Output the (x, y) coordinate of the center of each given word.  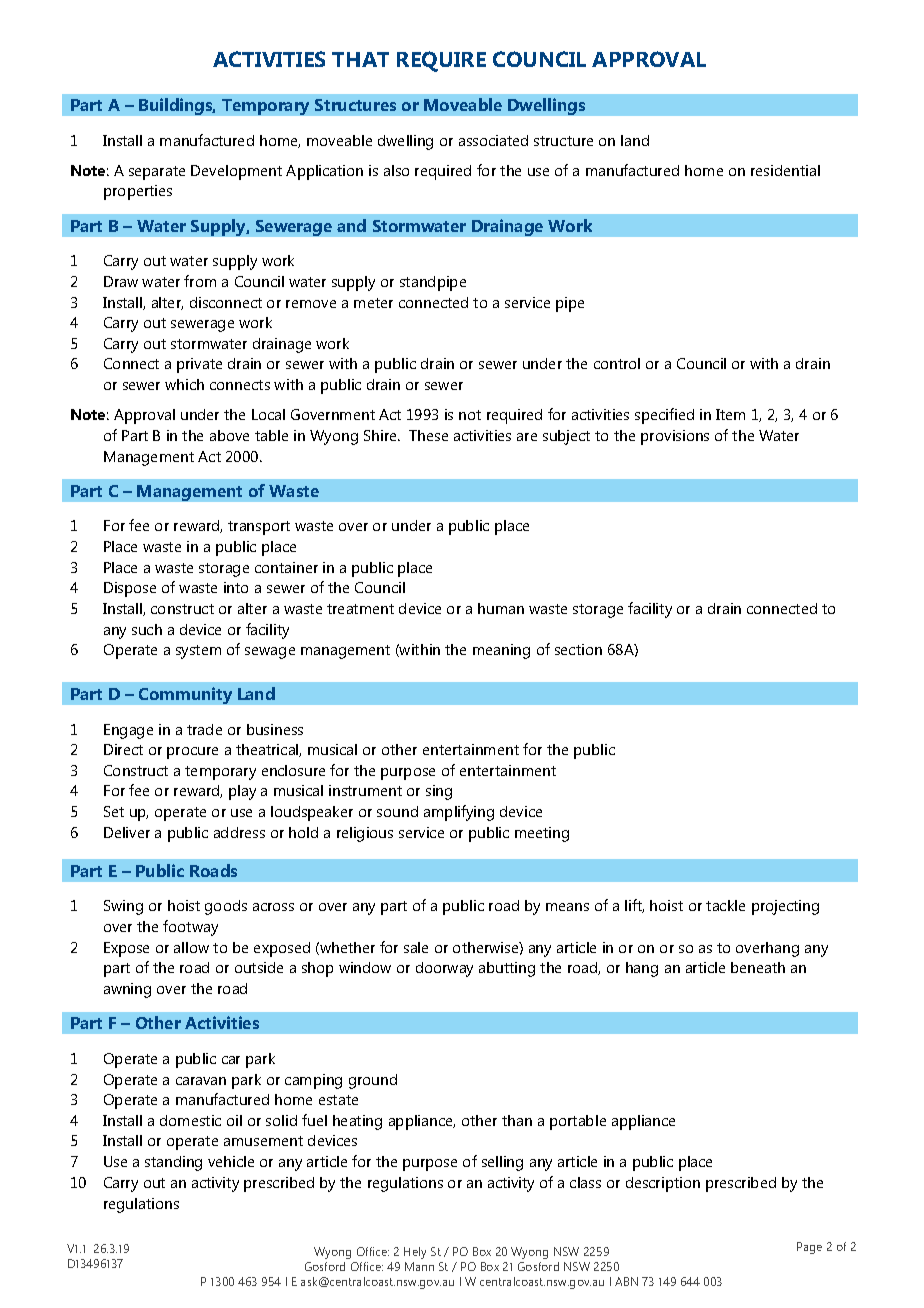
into (236, 587)
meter (373, 303)
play (242, 792)
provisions (675, 437)
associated (493, 140)
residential (785, 170)
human (501, 608)
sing (439, 792)
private (199, 365)
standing (173, 1163)
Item (730, 414)
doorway (444, 969)
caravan (201, 1081)
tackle (725, 905)
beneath (758, 967)
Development (236, 172)
